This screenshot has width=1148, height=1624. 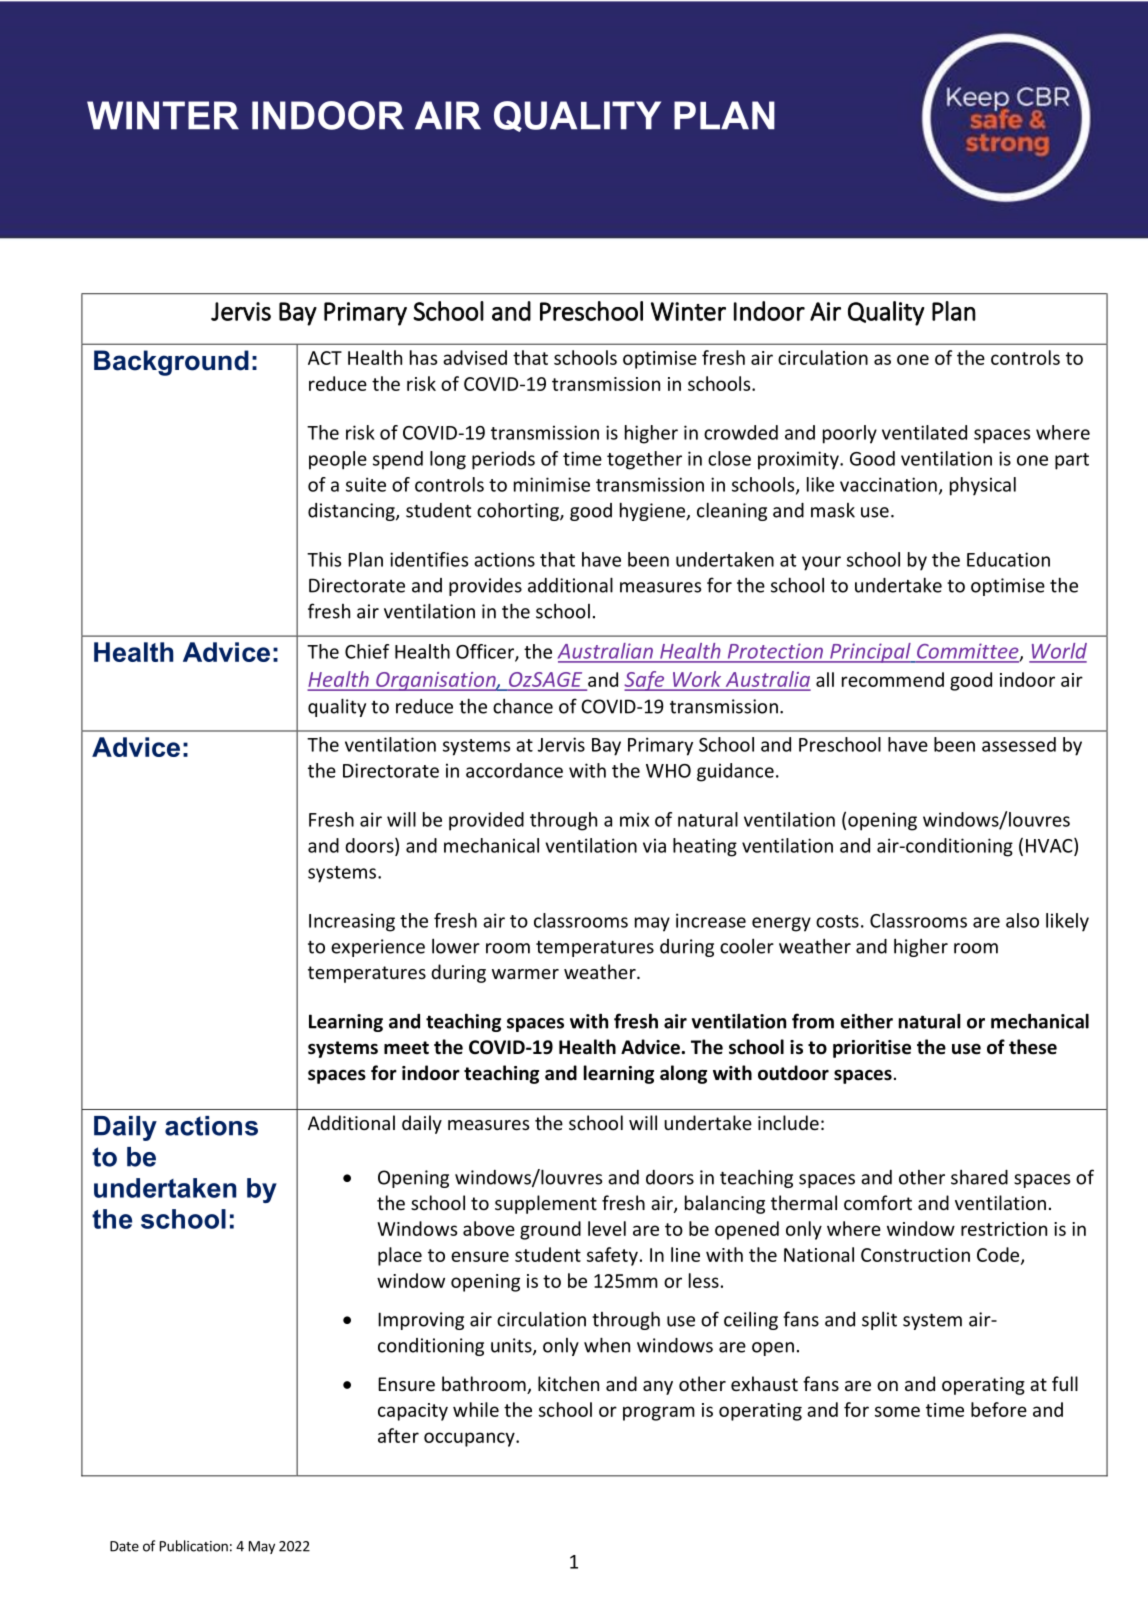 I want to click on before, so click(x=999, y=1409).
